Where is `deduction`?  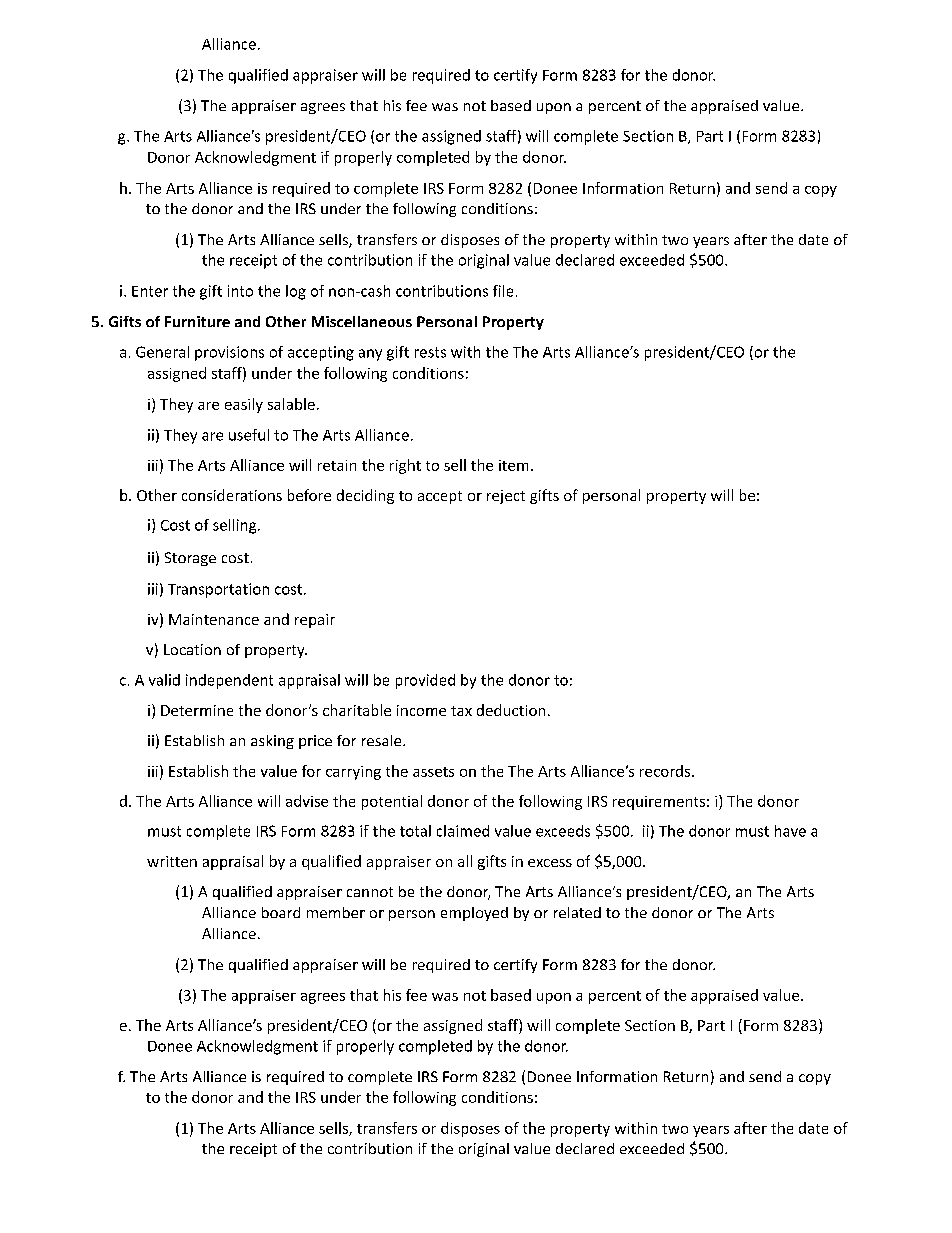 deduction is located at coordinates (511, 710).
